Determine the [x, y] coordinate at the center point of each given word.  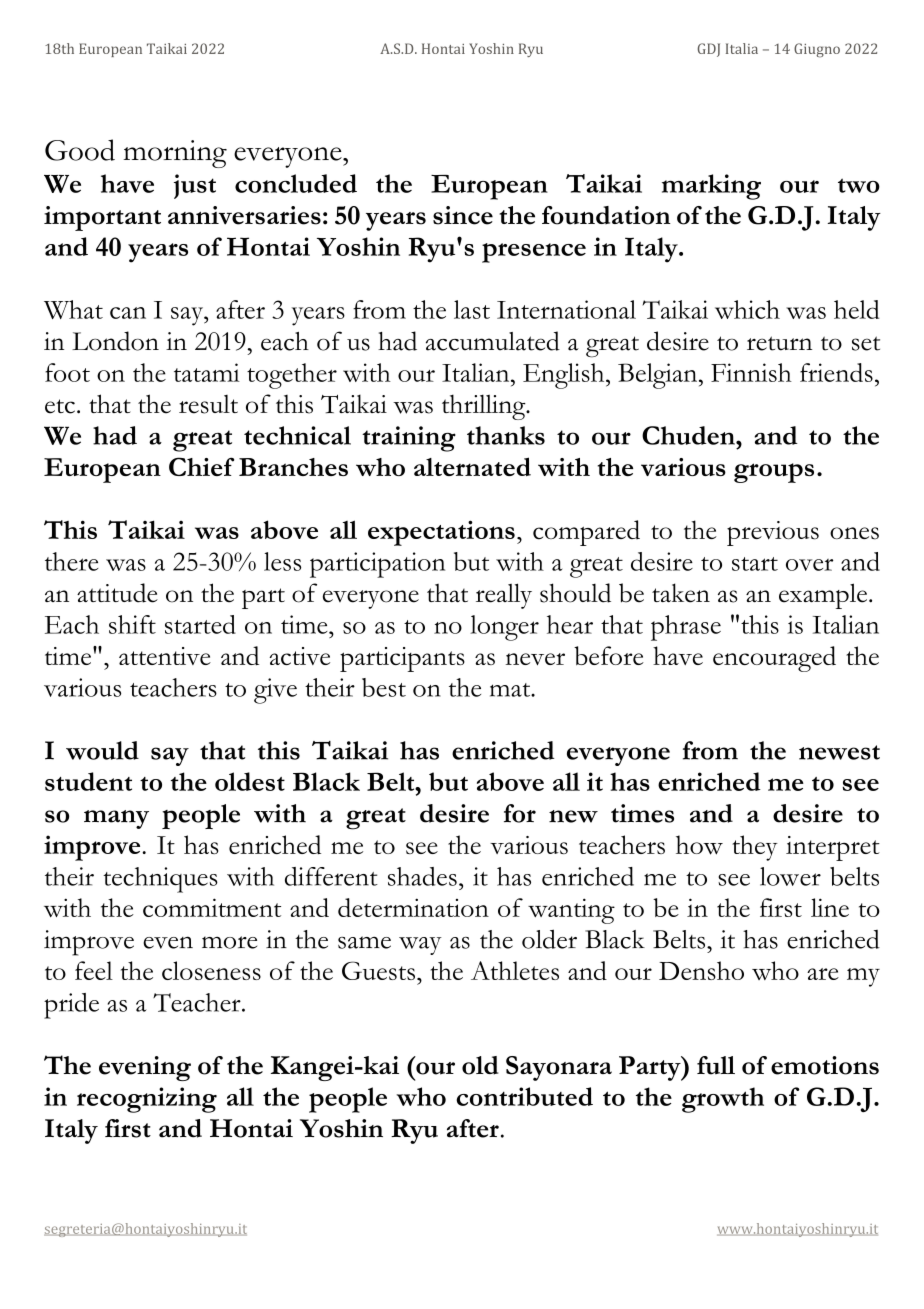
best [384, 687]
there [72, 561]
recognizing [147, 1100]
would [102, 750]
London [115, 341]
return [779, 343]
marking [711, 187]
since [463, 215]
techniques [160, 880]
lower [790, 876]
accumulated [493, 341]
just [195, 186]
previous [773, 533]
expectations [441, 533]
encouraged [774, 659]
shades [422, 876]
